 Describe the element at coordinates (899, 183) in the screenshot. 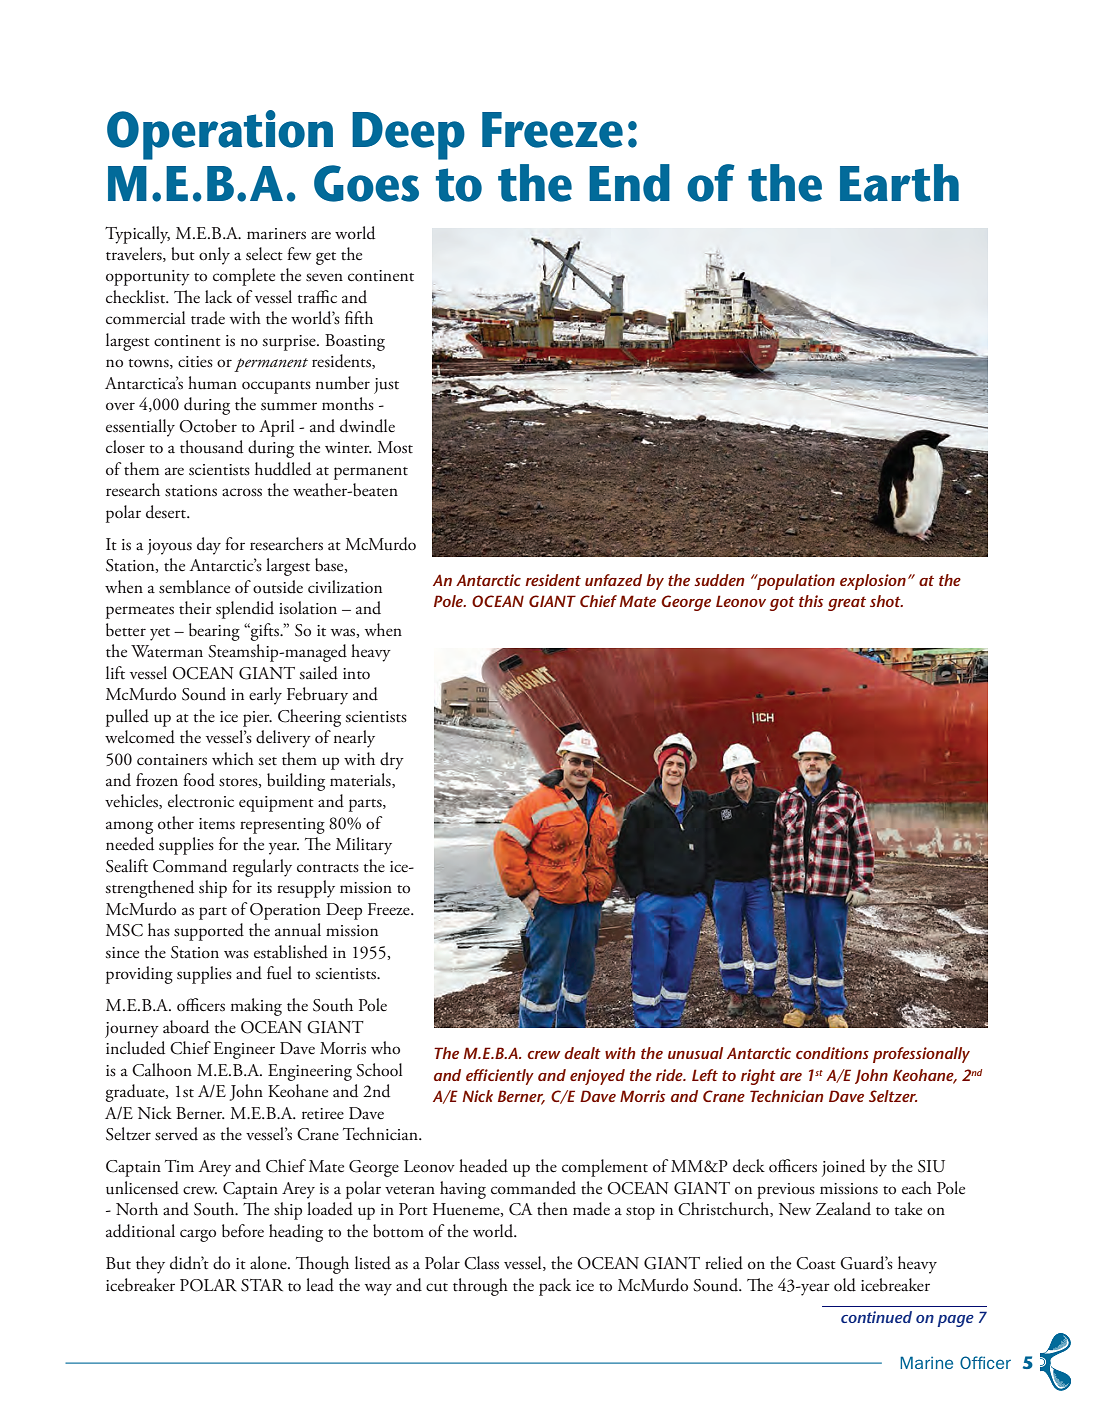

I see `Earth` at that location.
